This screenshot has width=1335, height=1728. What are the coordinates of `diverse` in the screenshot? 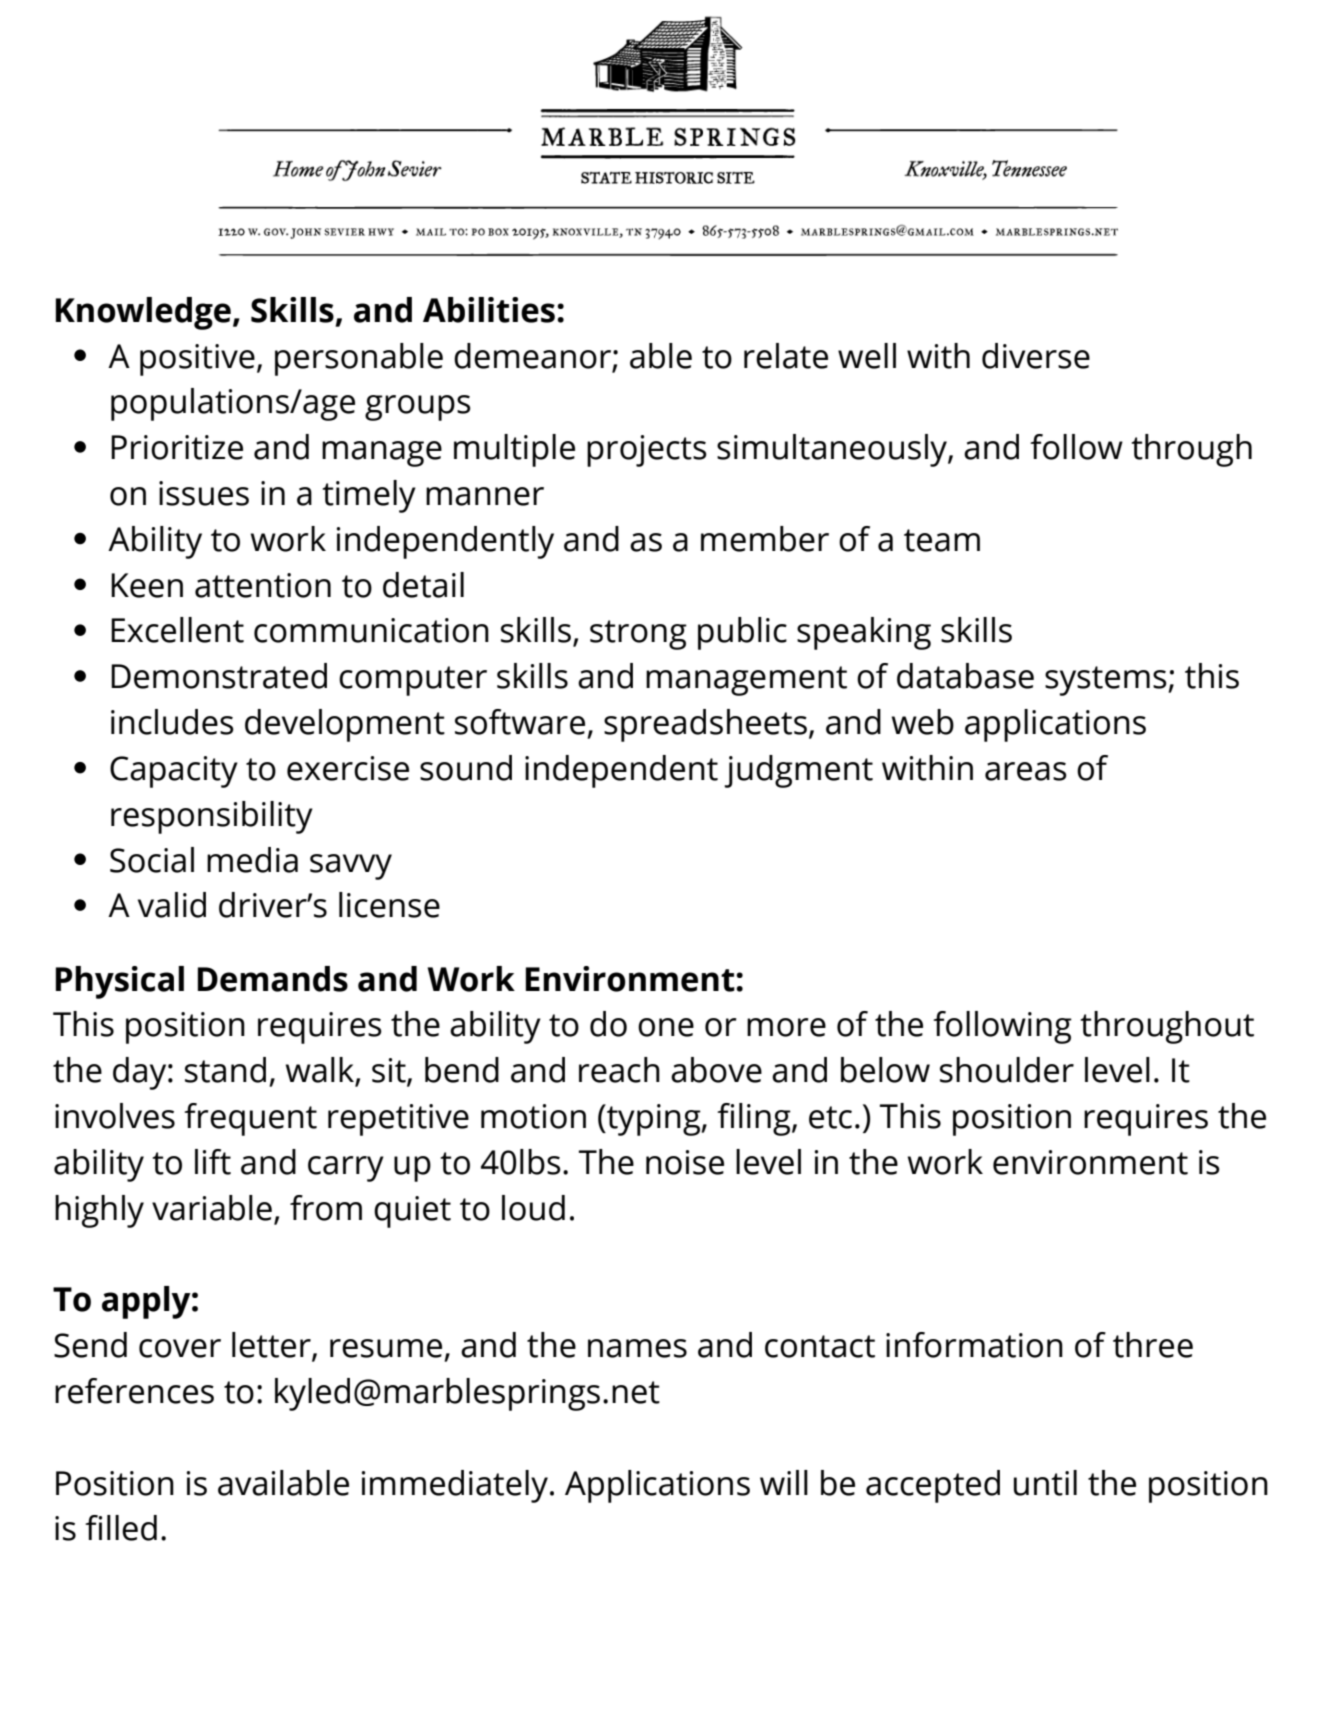 It's located at (1036, 356).
